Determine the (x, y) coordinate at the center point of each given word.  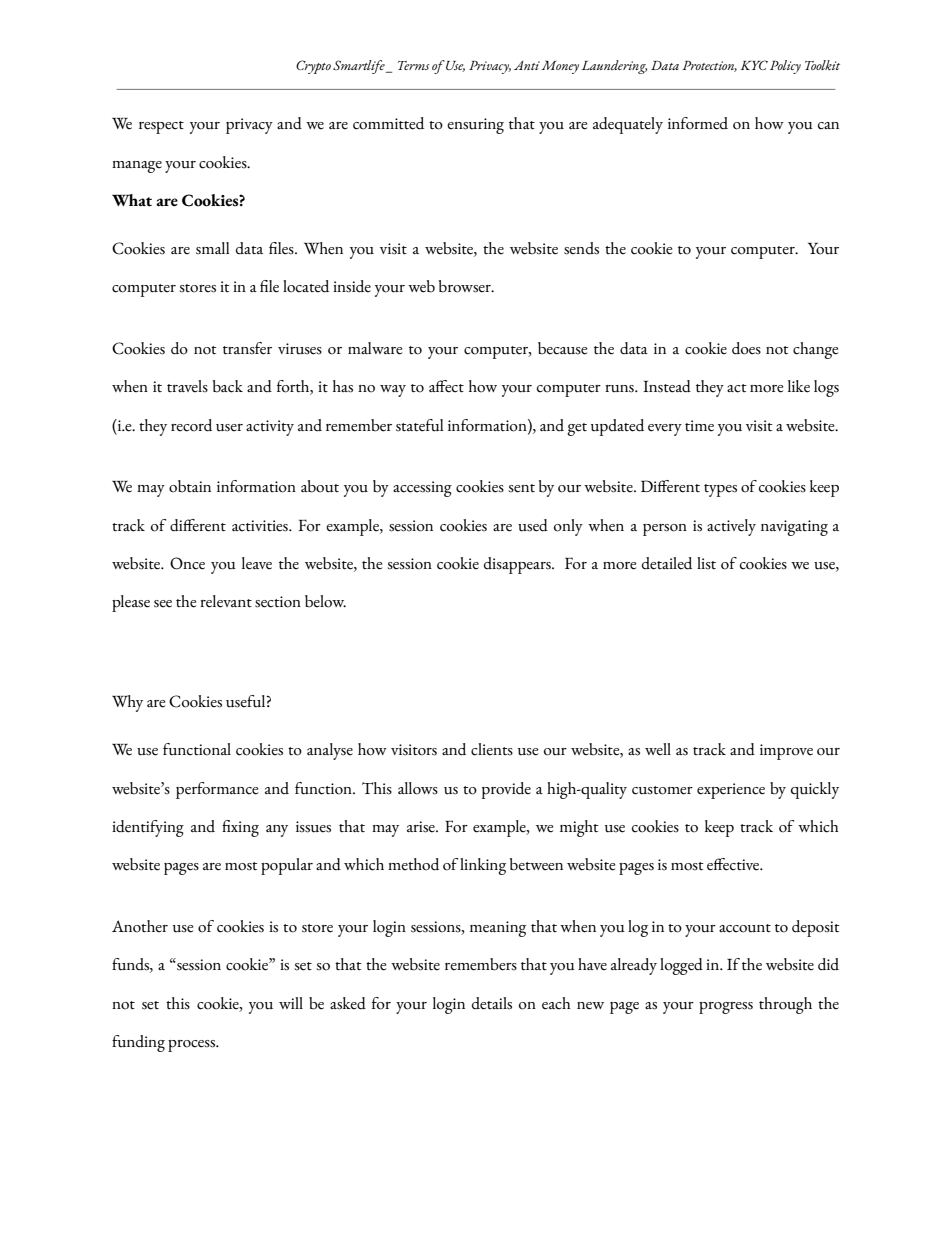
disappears (518, 565)
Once (187, 563)
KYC (754, 65)
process (193, 1046)
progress (726, 1008)
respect (161, 127)
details (492, 1003)
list (706, 563)
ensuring (475, 126)
